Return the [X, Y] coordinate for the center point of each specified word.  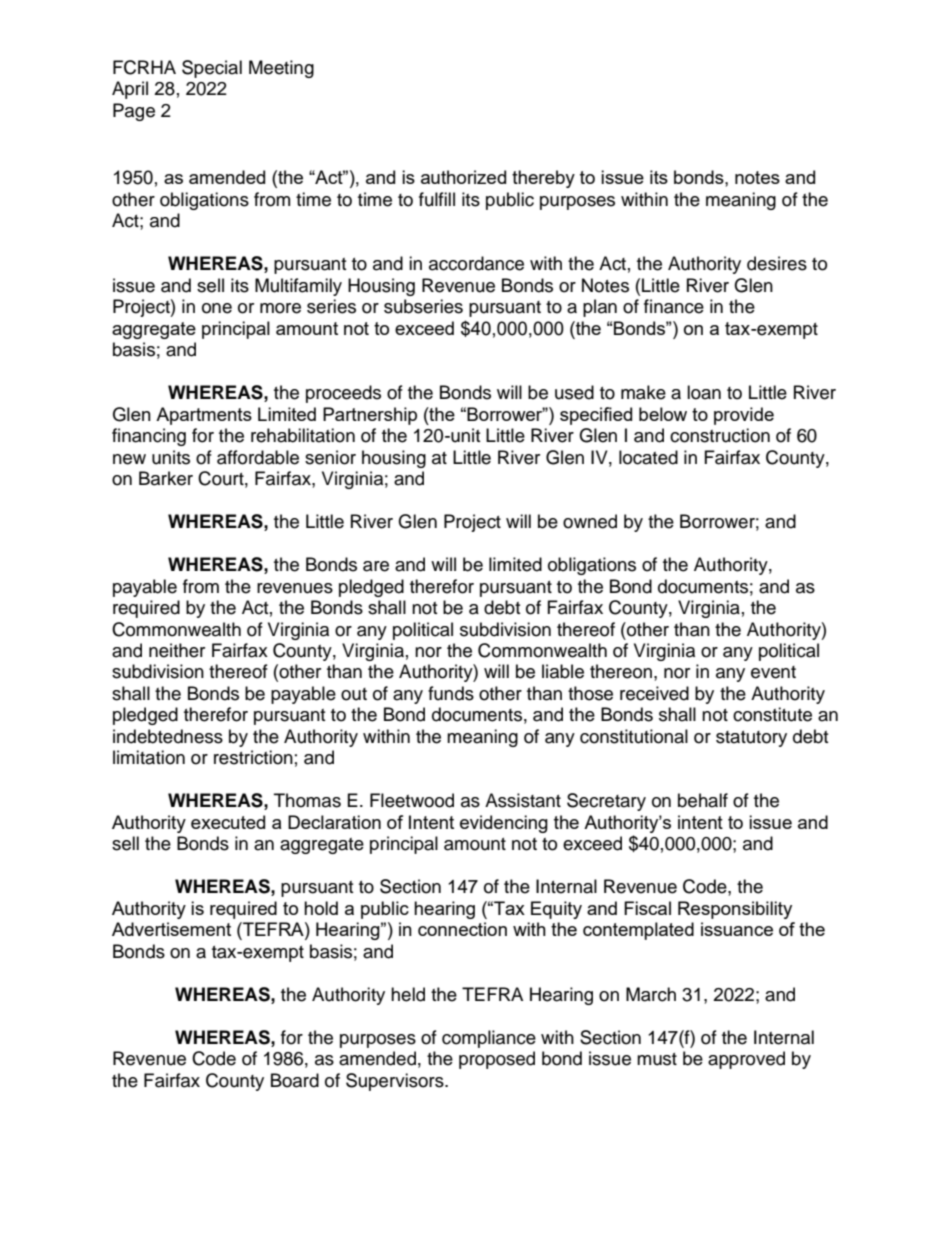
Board [295, 1080]
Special [212, 69]
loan [704, 392]
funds [451, 693]
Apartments [204, 416]
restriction [253, 757]
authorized [463, 177]
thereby [543, 179]
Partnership [370, 416]
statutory [751, 739]
